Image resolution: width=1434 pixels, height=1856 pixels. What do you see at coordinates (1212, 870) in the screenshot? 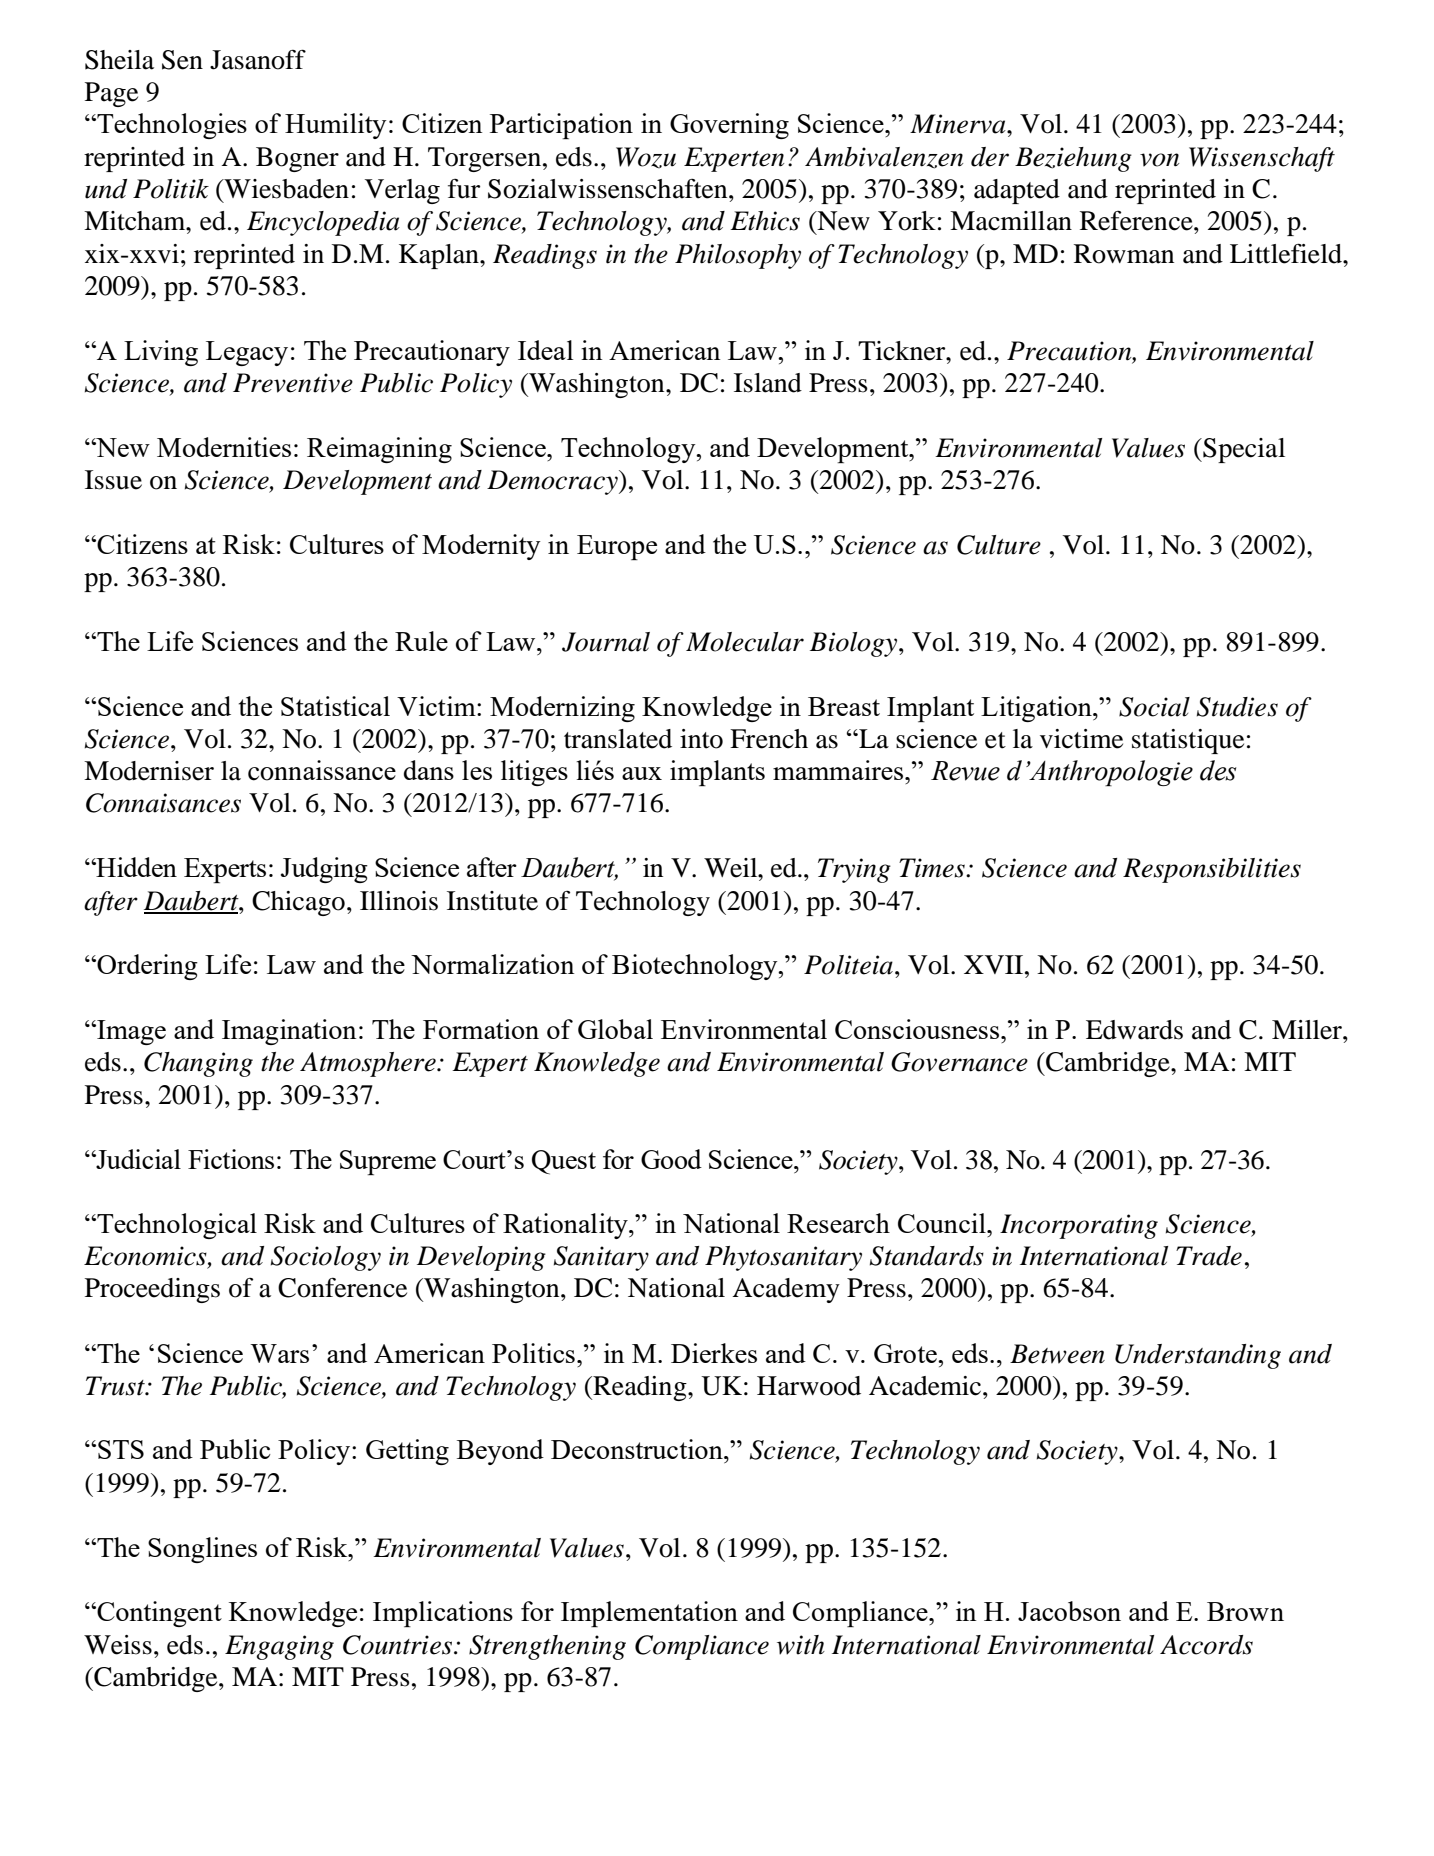
I see `Responsibilities` at bounding box center [1212, 870].
